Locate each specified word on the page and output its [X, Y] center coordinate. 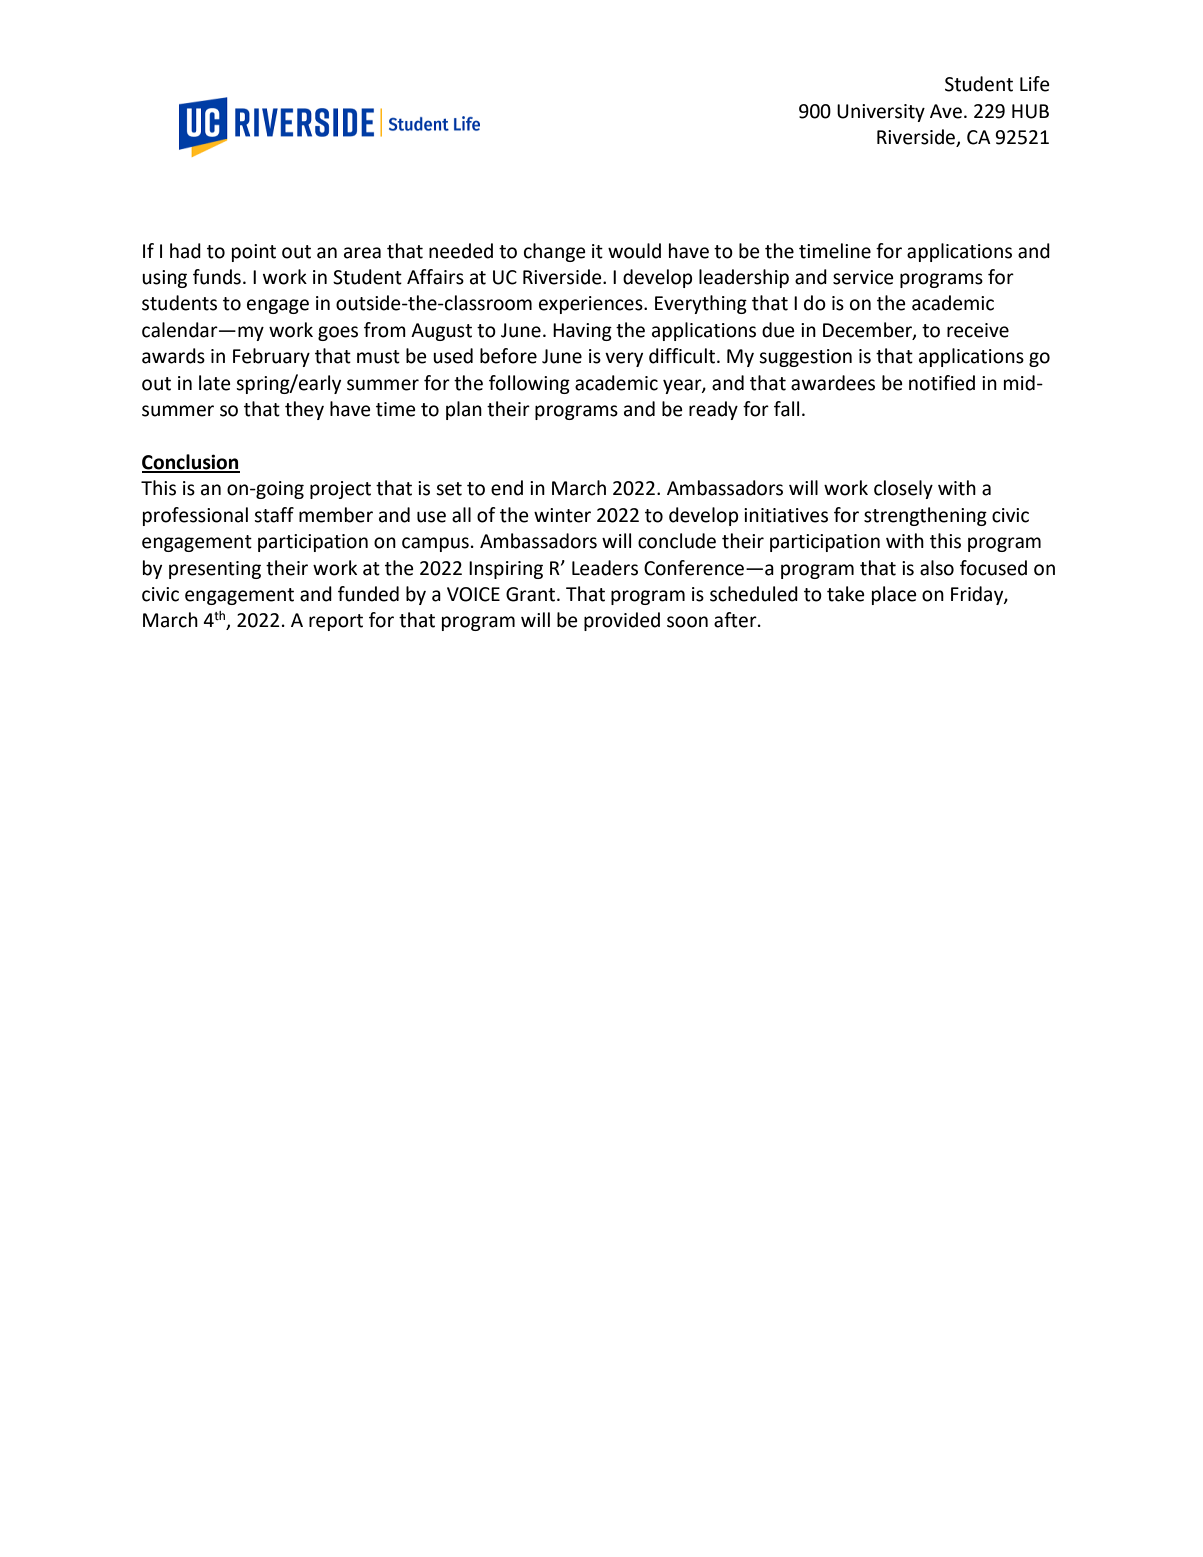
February [271, 357]
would [634, 251]
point [254, 253]
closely [903, 489]
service [863, 277]
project [340, 490]
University [881, 113]
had [185, 251]
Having [582, 332]
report [336, 622]
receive [978, 330]
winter [562, 515]
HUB [1030, 111]
